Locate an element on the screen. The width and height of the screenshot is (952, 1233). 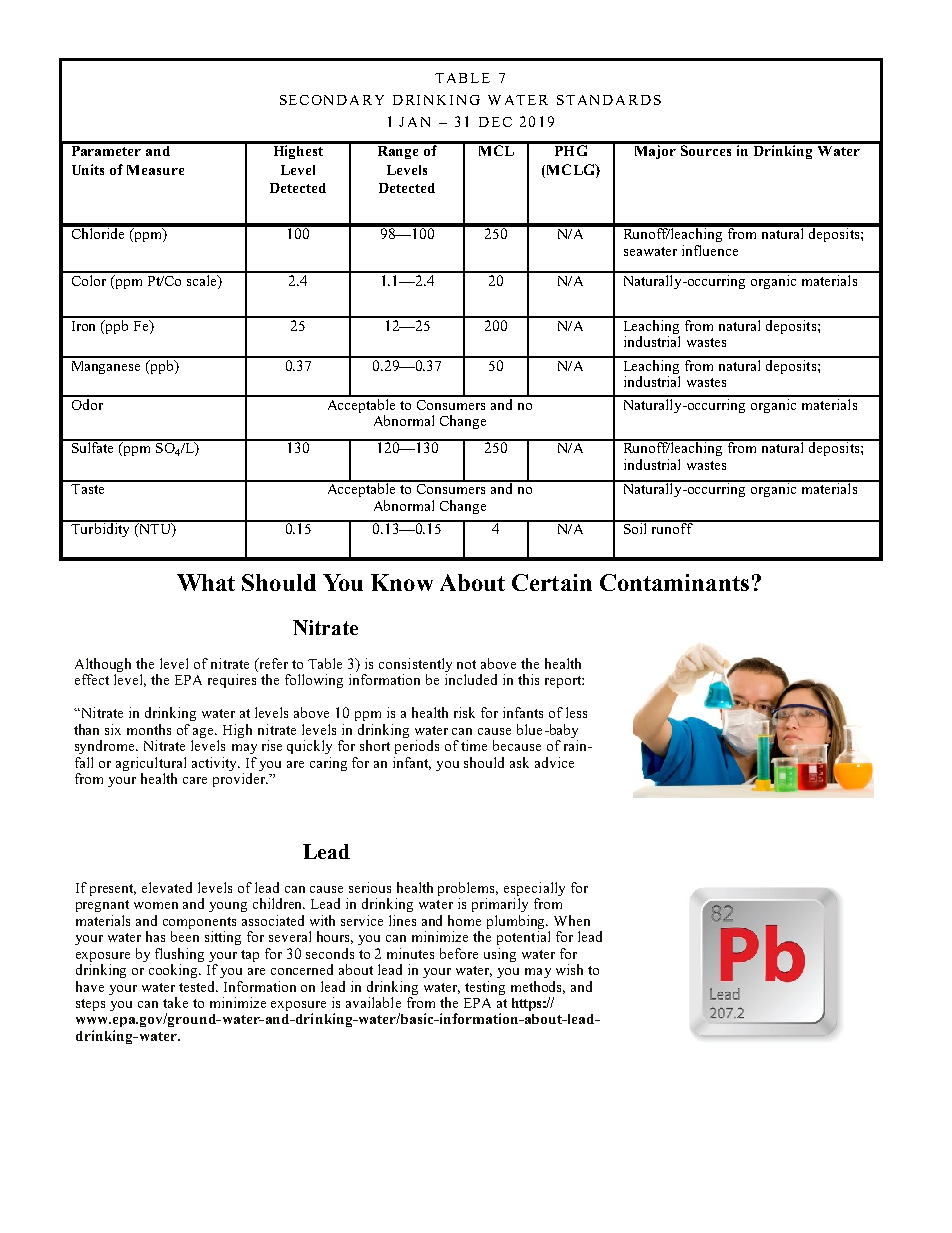
Sulfate is located at coordinates (93, 446).
